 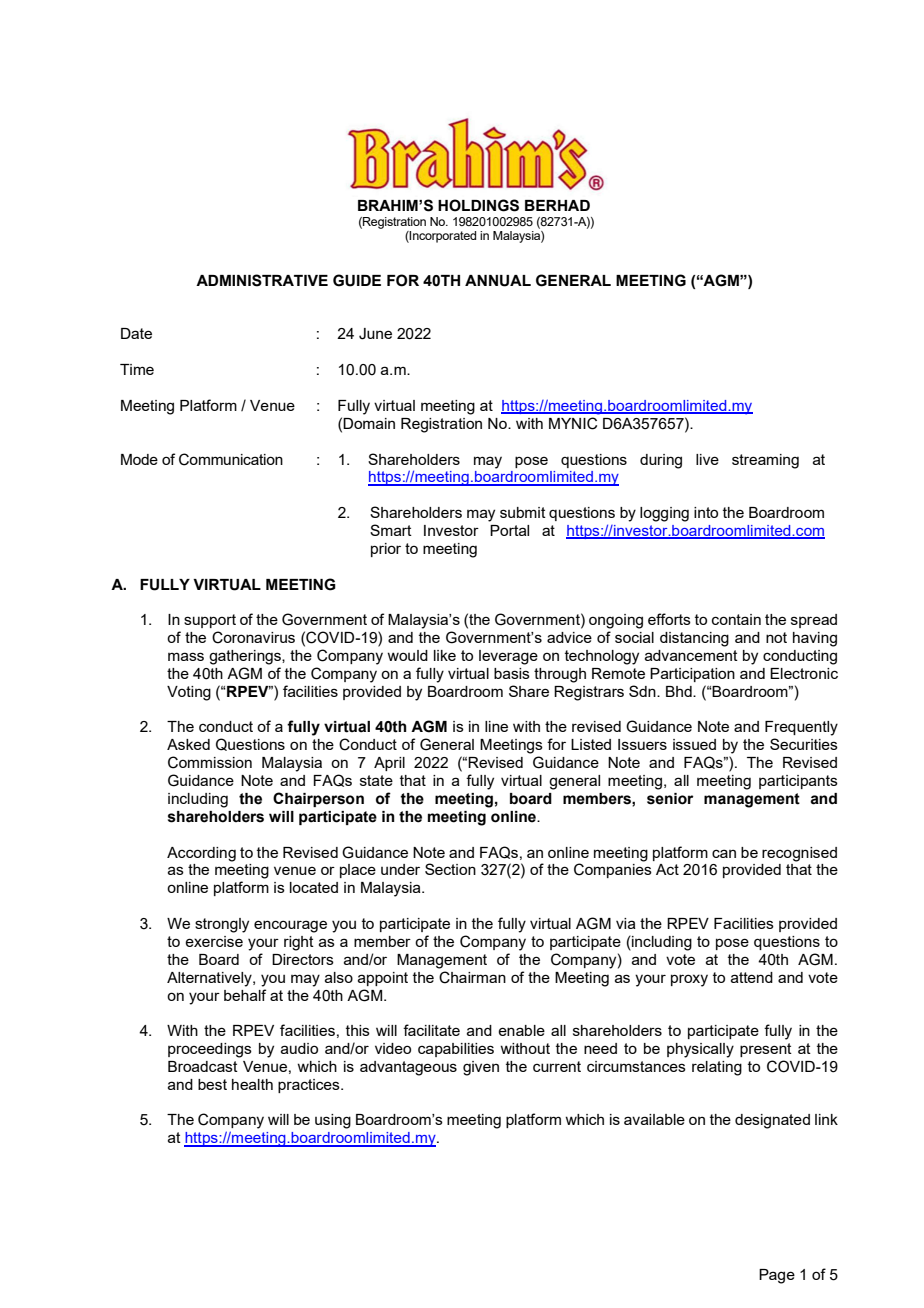 I want to click on BERHAD, so click(x=557, y=205).
